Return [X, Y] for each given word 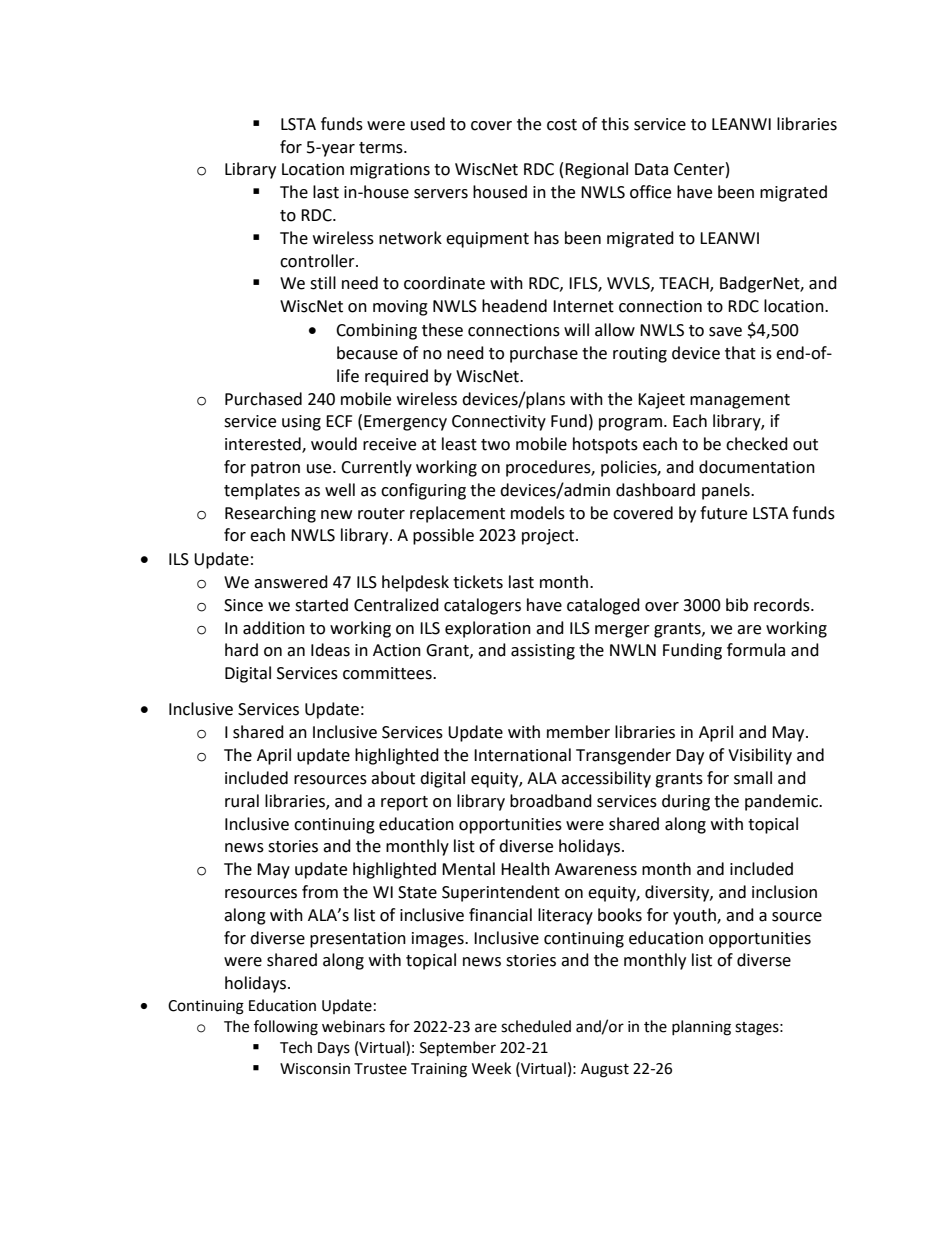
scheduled [536, 1026]
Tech [296, 1047]
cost [562, 125]
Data [651, 169]
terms [382, 148]
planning [701, 1028]
